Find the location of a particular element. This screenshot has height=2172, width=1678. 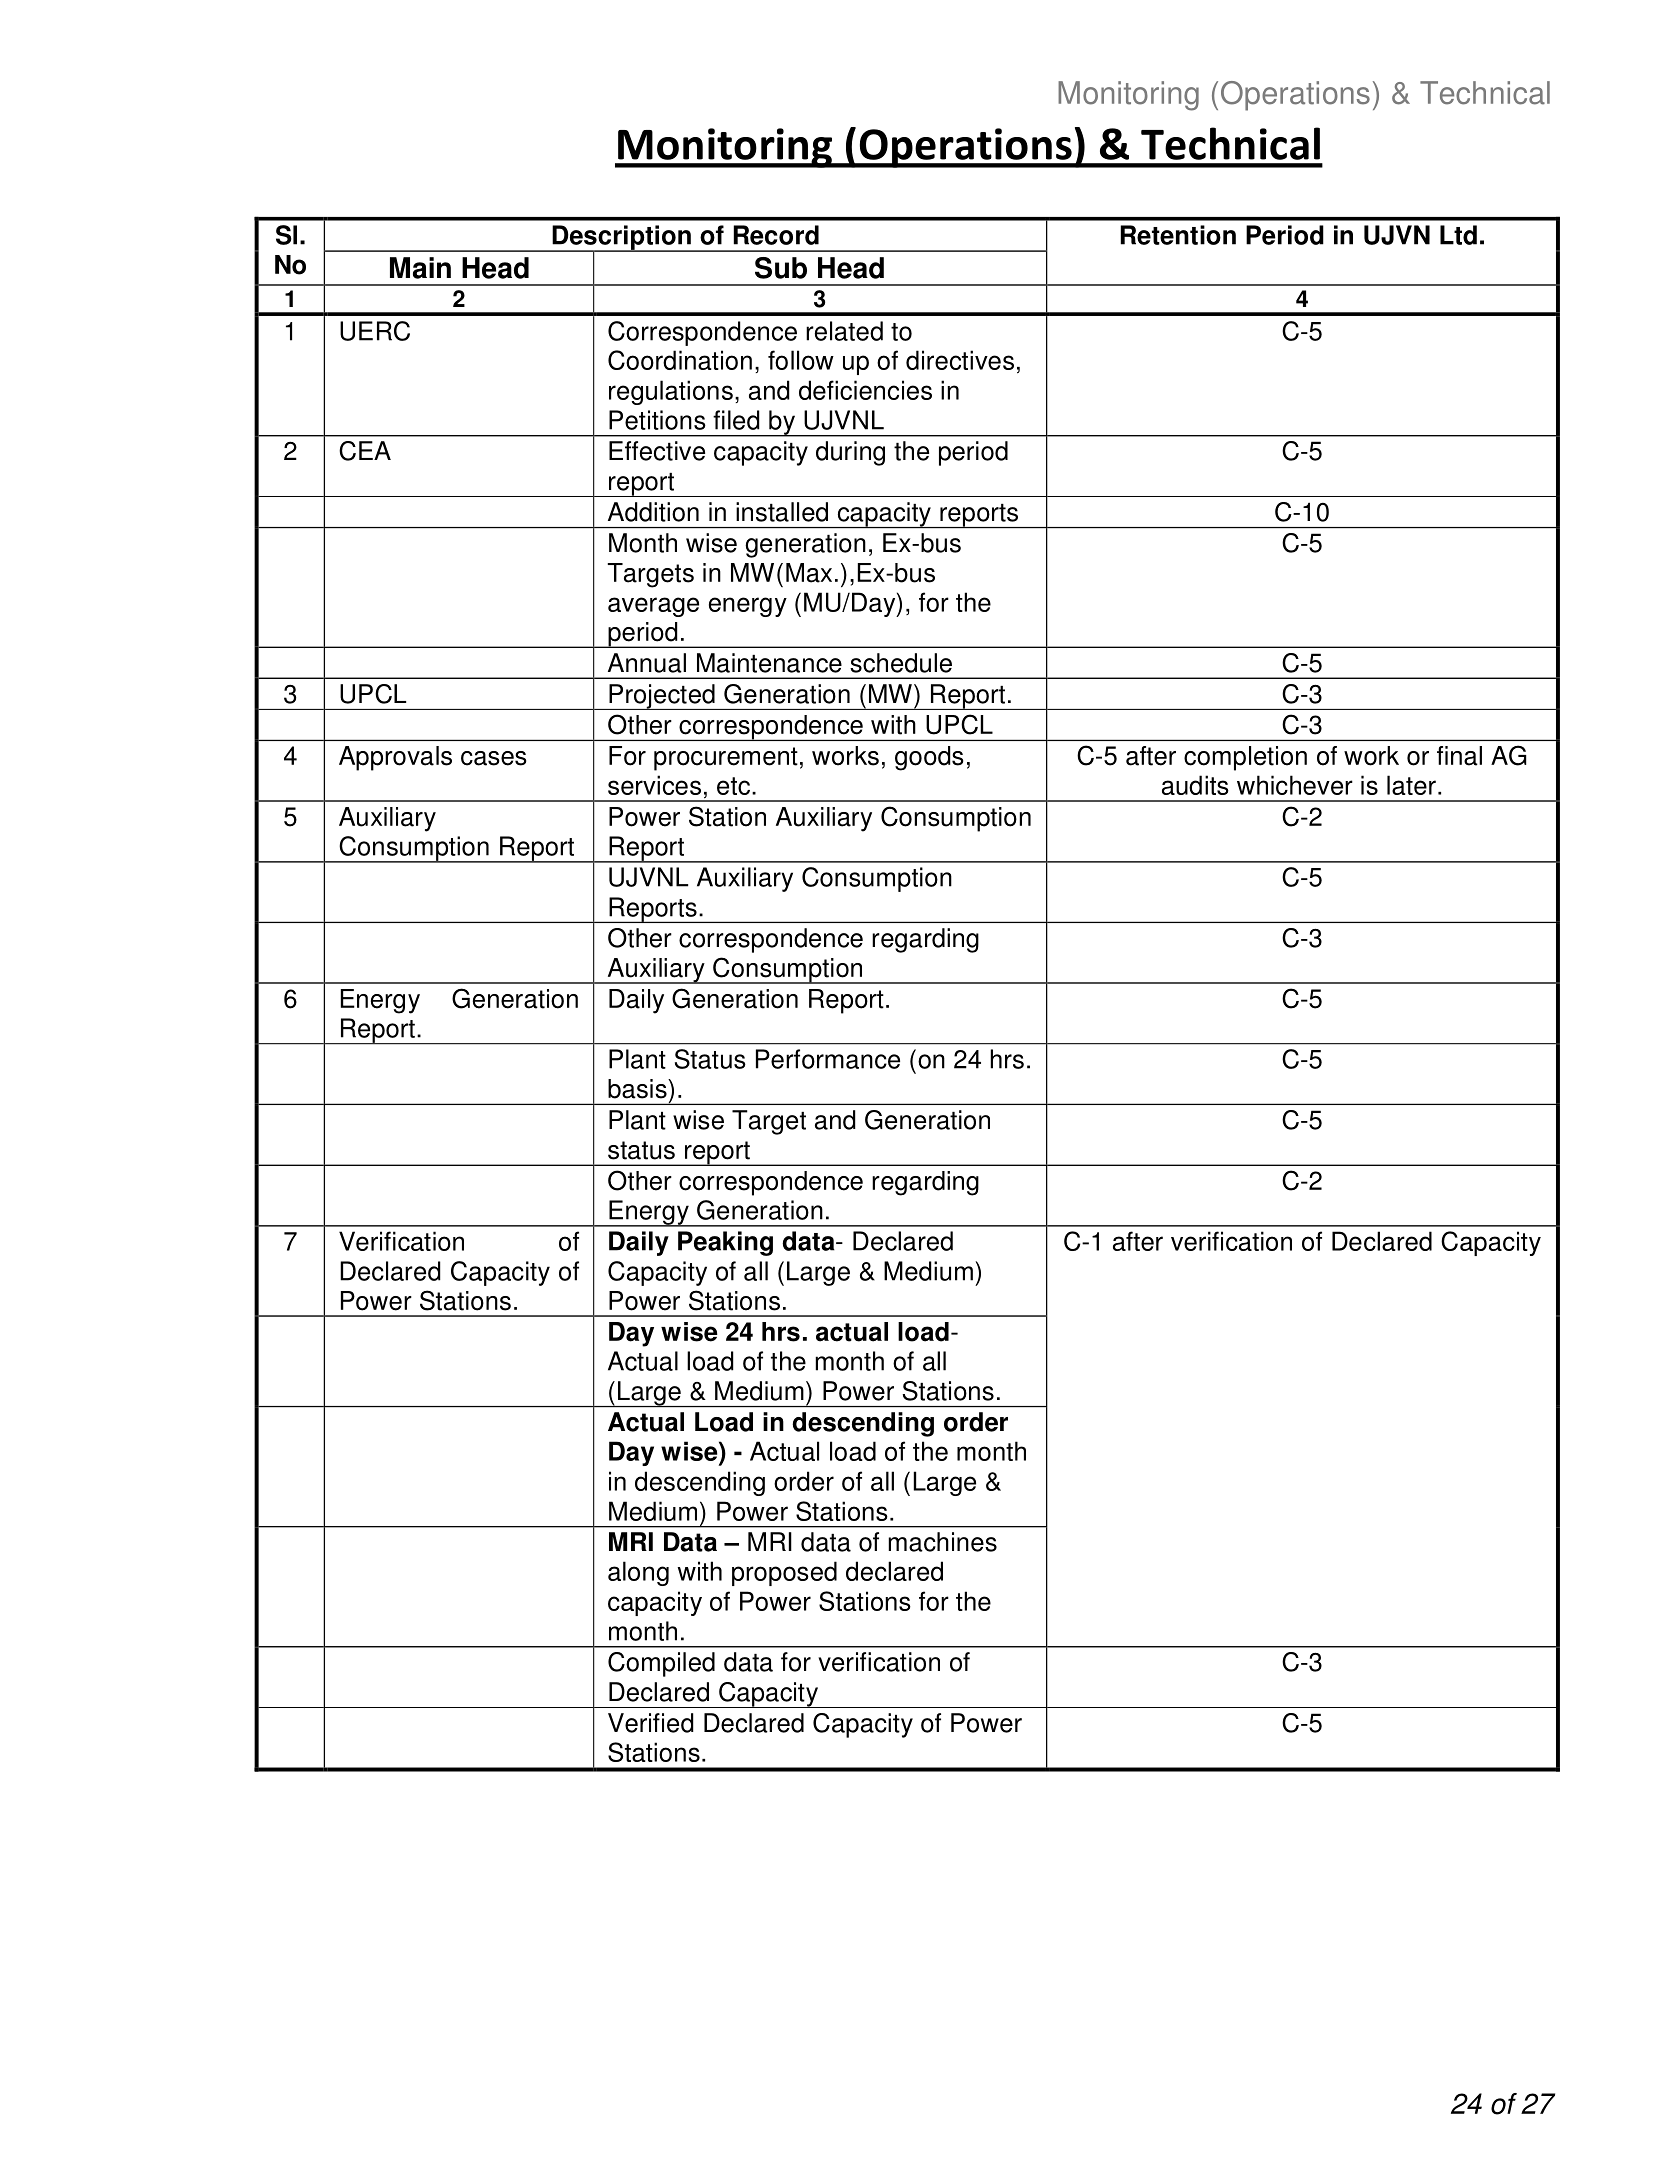

during is located at coordinates (850, 453).
